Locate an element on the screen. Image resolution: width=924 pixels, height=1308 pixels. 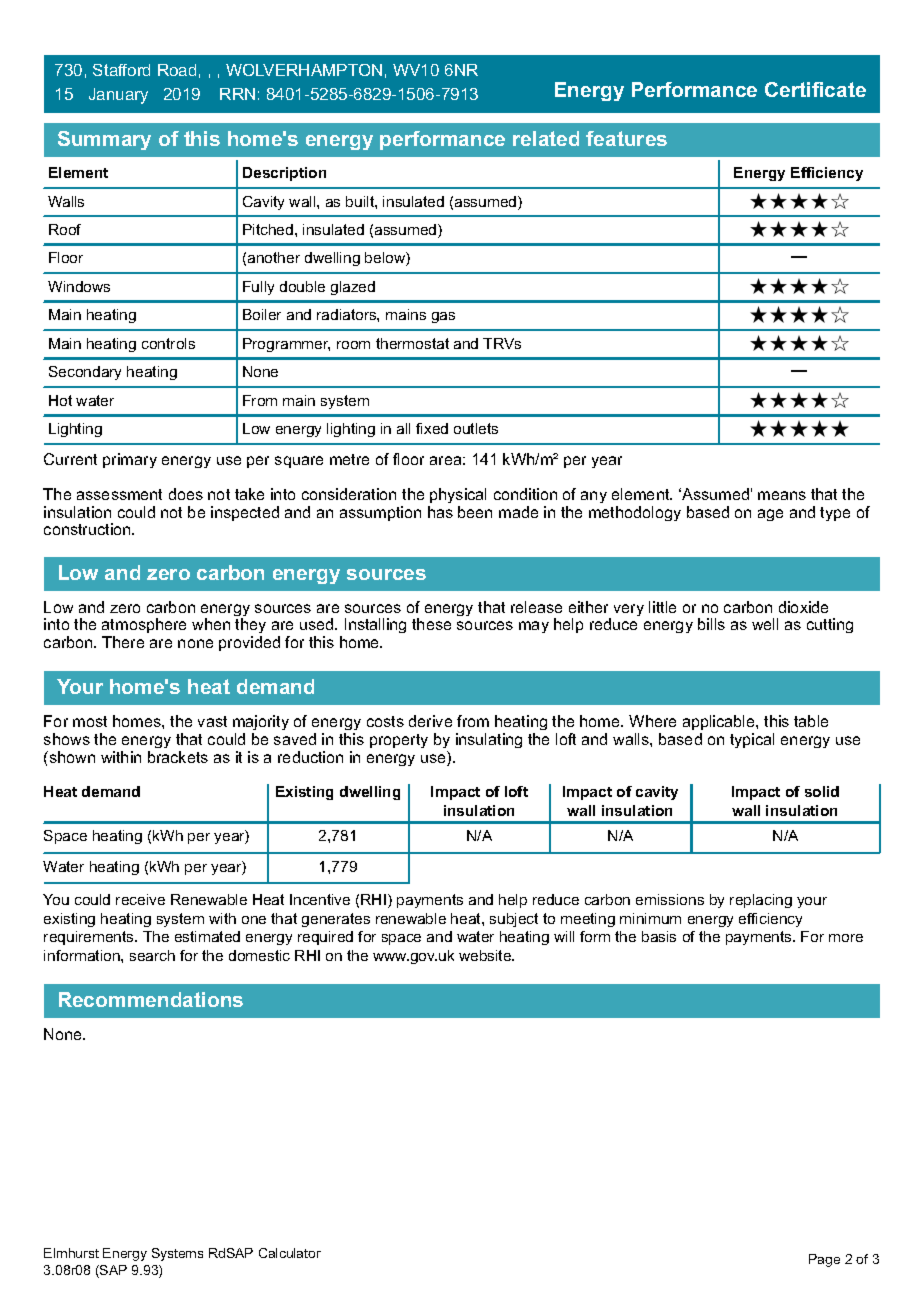
bills is located at coordinates (711, 624).
